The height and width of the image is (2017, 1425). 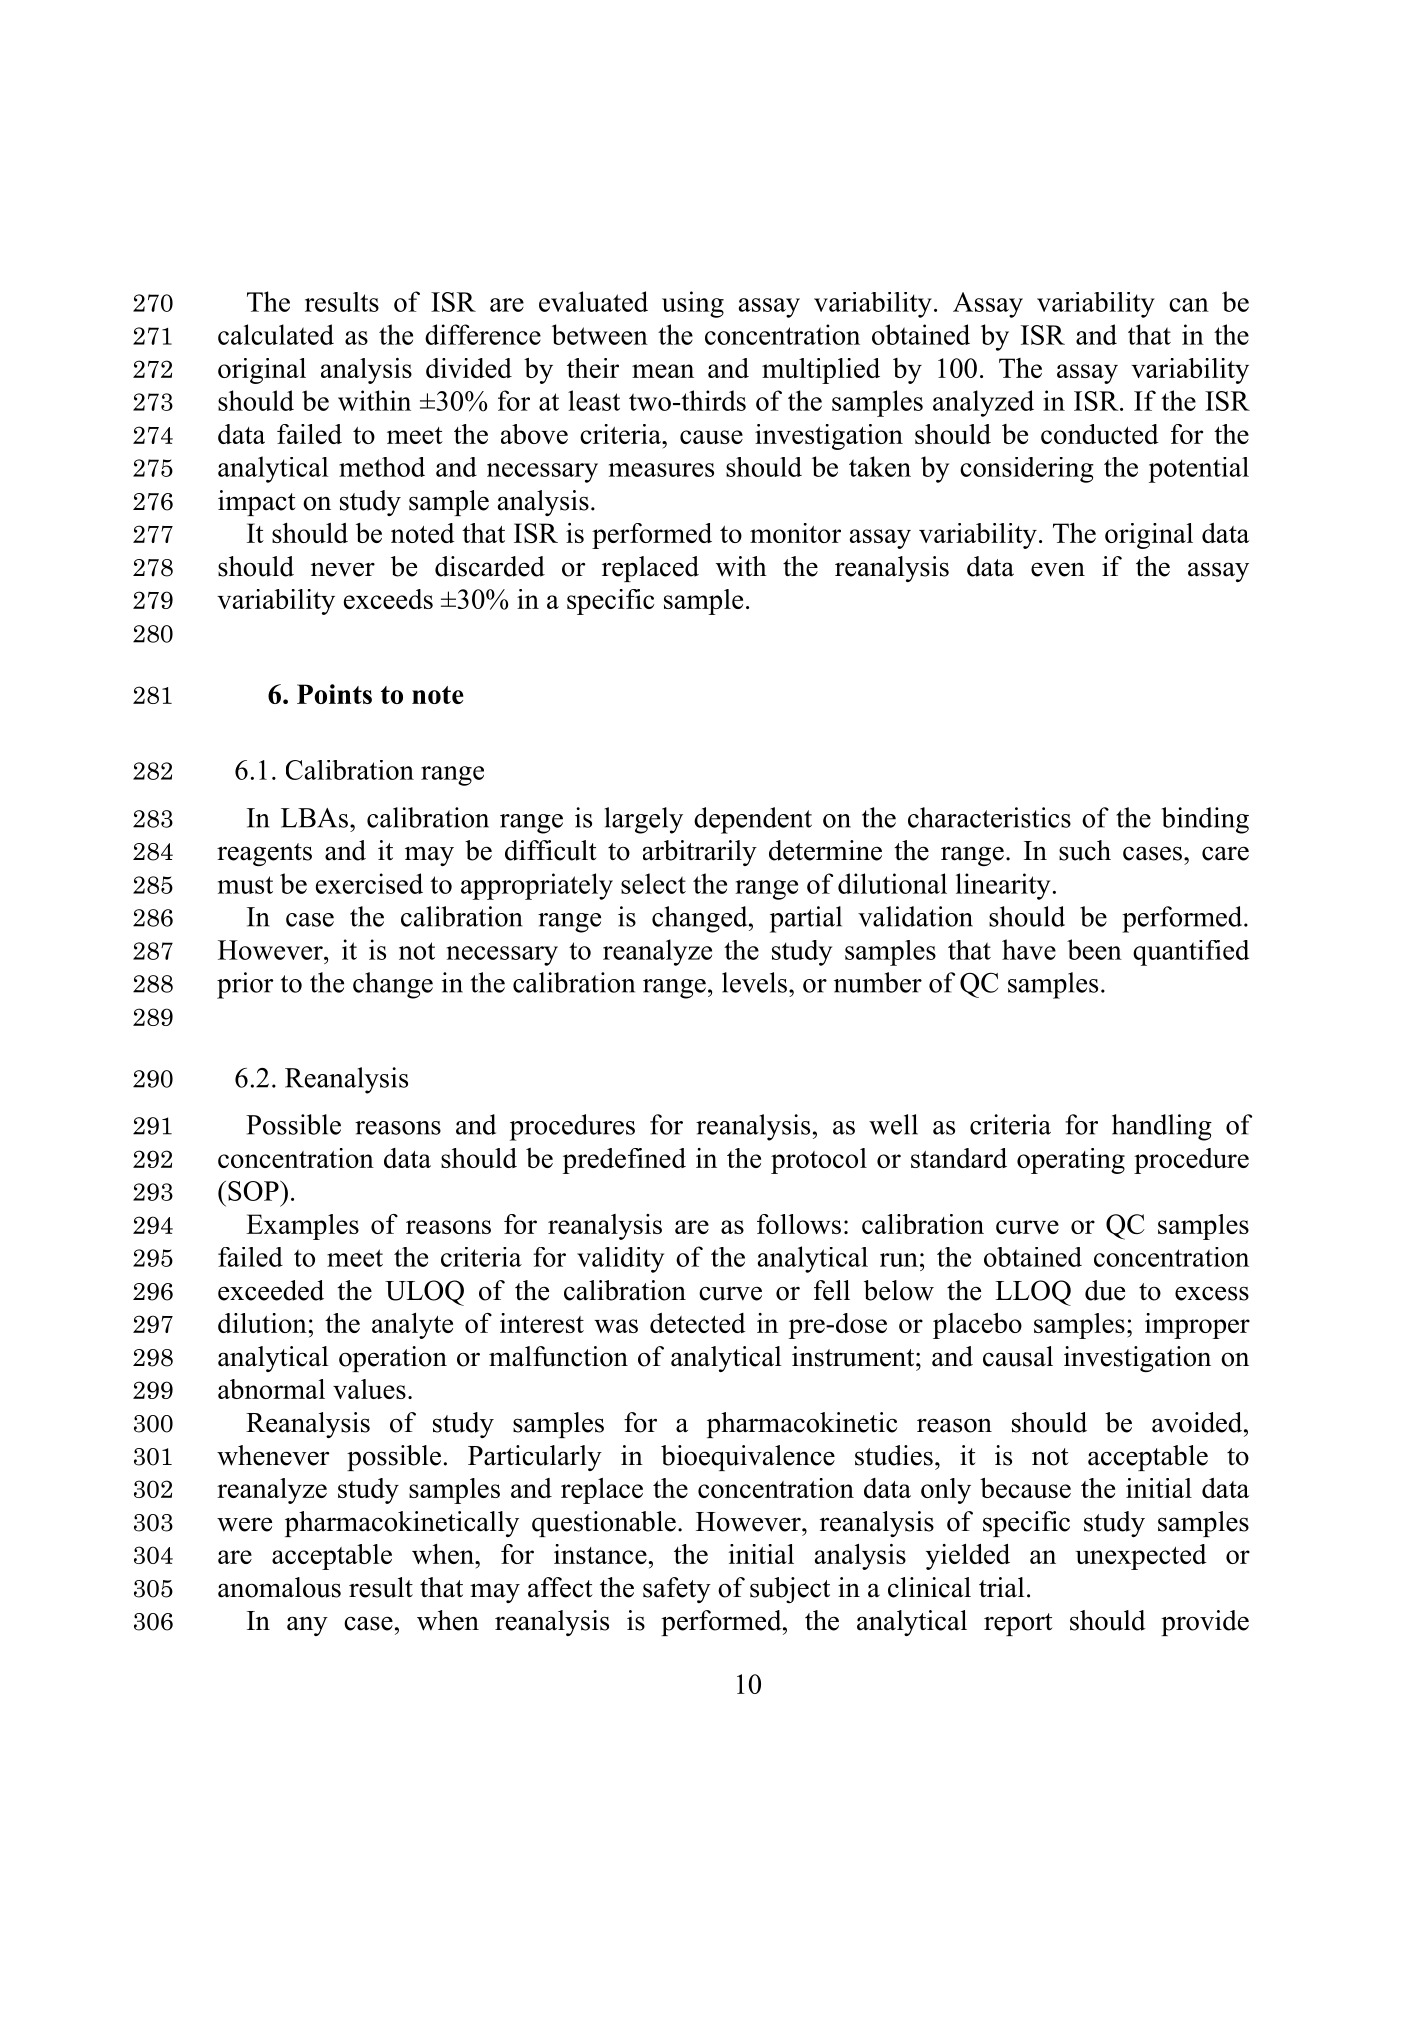 I want to click on Points, so click(x=334, y=694).
